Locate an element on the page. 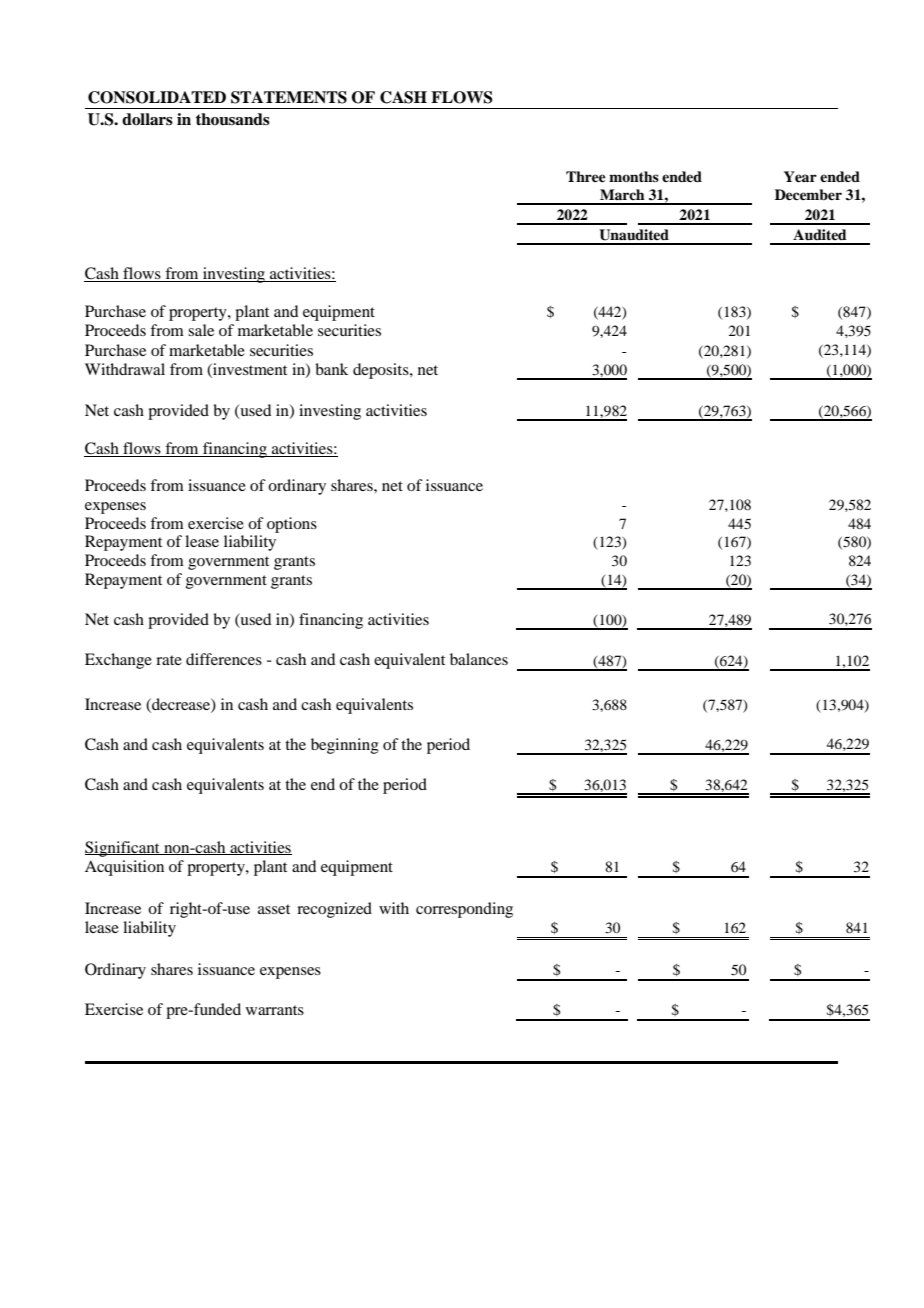  beginning is located at coordinates (345, 746).
